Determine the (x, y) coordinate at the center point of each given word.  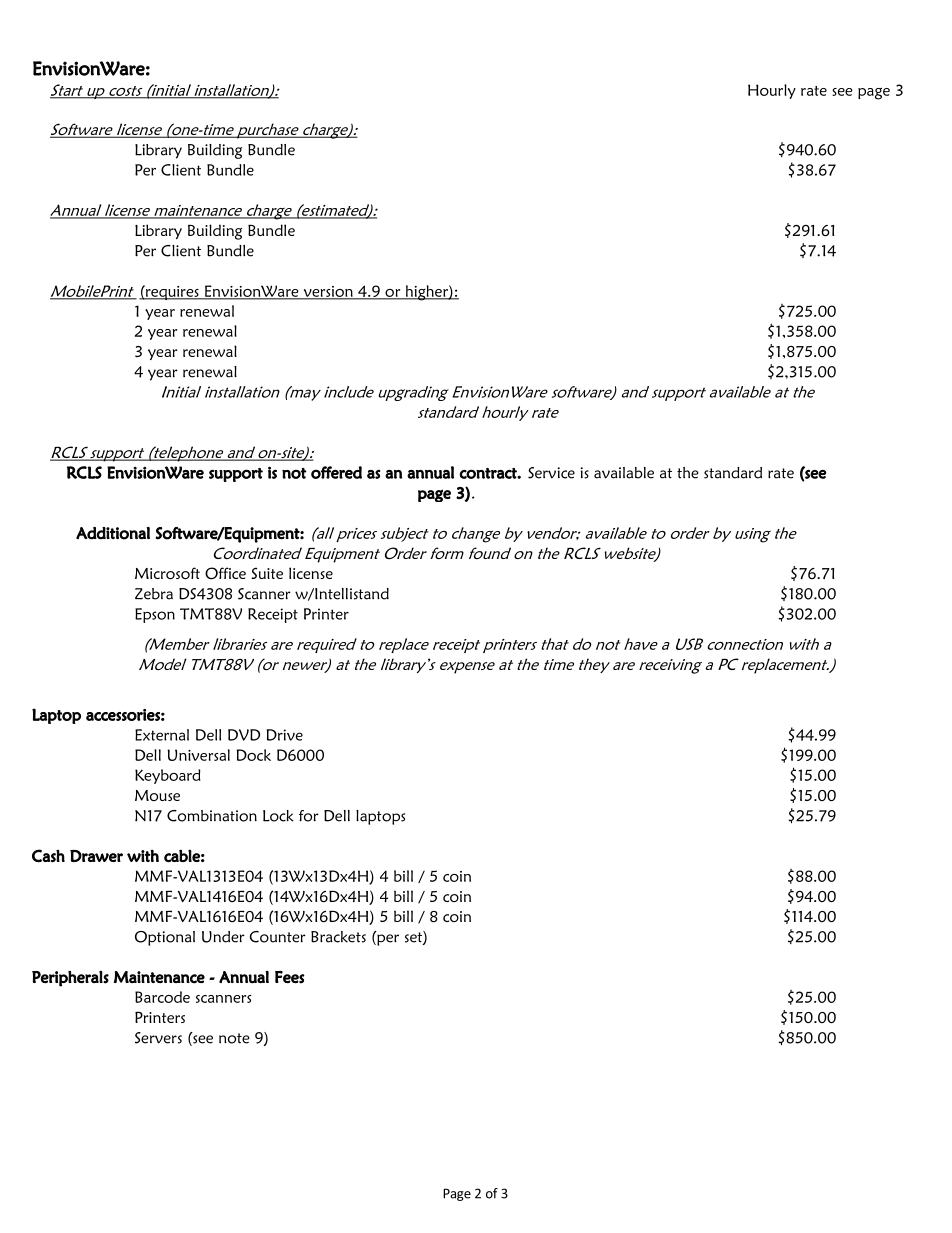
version (328, 292)
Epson (155, 615)
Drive (284, 735)
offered (336, 472)
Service (551, 473)
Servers (158, 1038)
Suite (267, 573)
